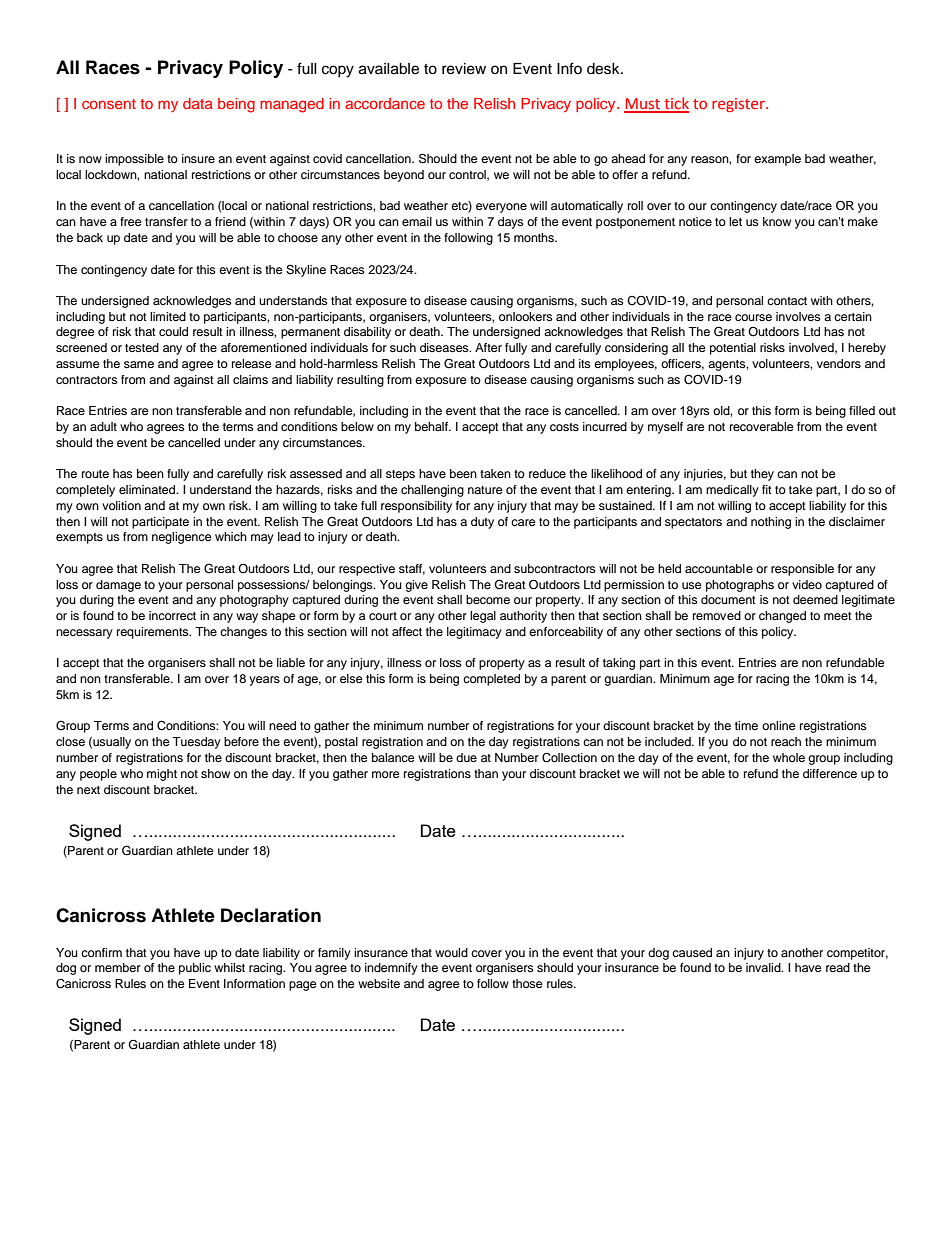 This screenshot has height=1233, width=952. Describe the element at coordinates (464, 69) in the screenshot. I see `review` at that location.
